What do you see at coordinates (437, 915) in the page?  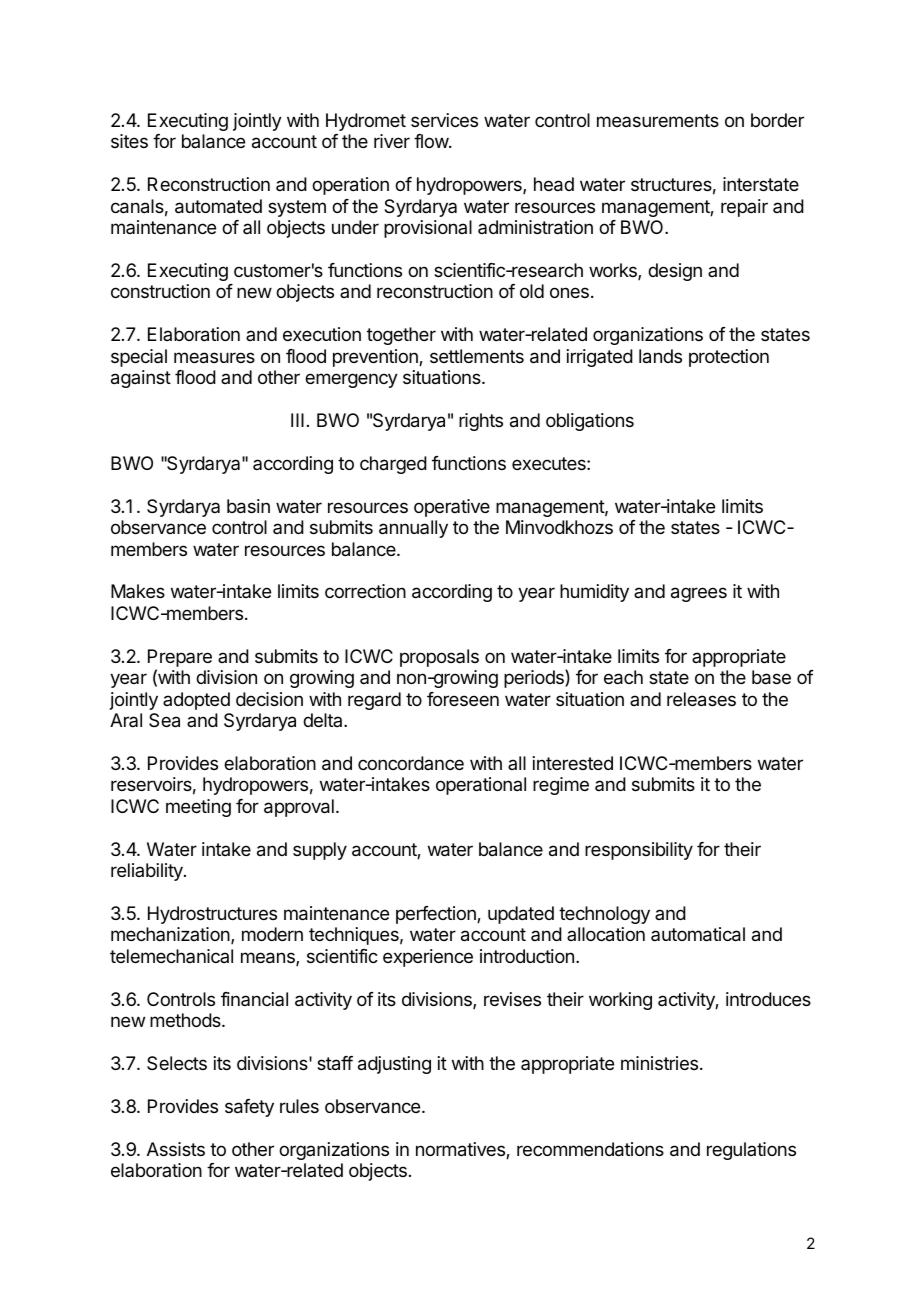 I see `perfection` at bounding box center [437, 915].
